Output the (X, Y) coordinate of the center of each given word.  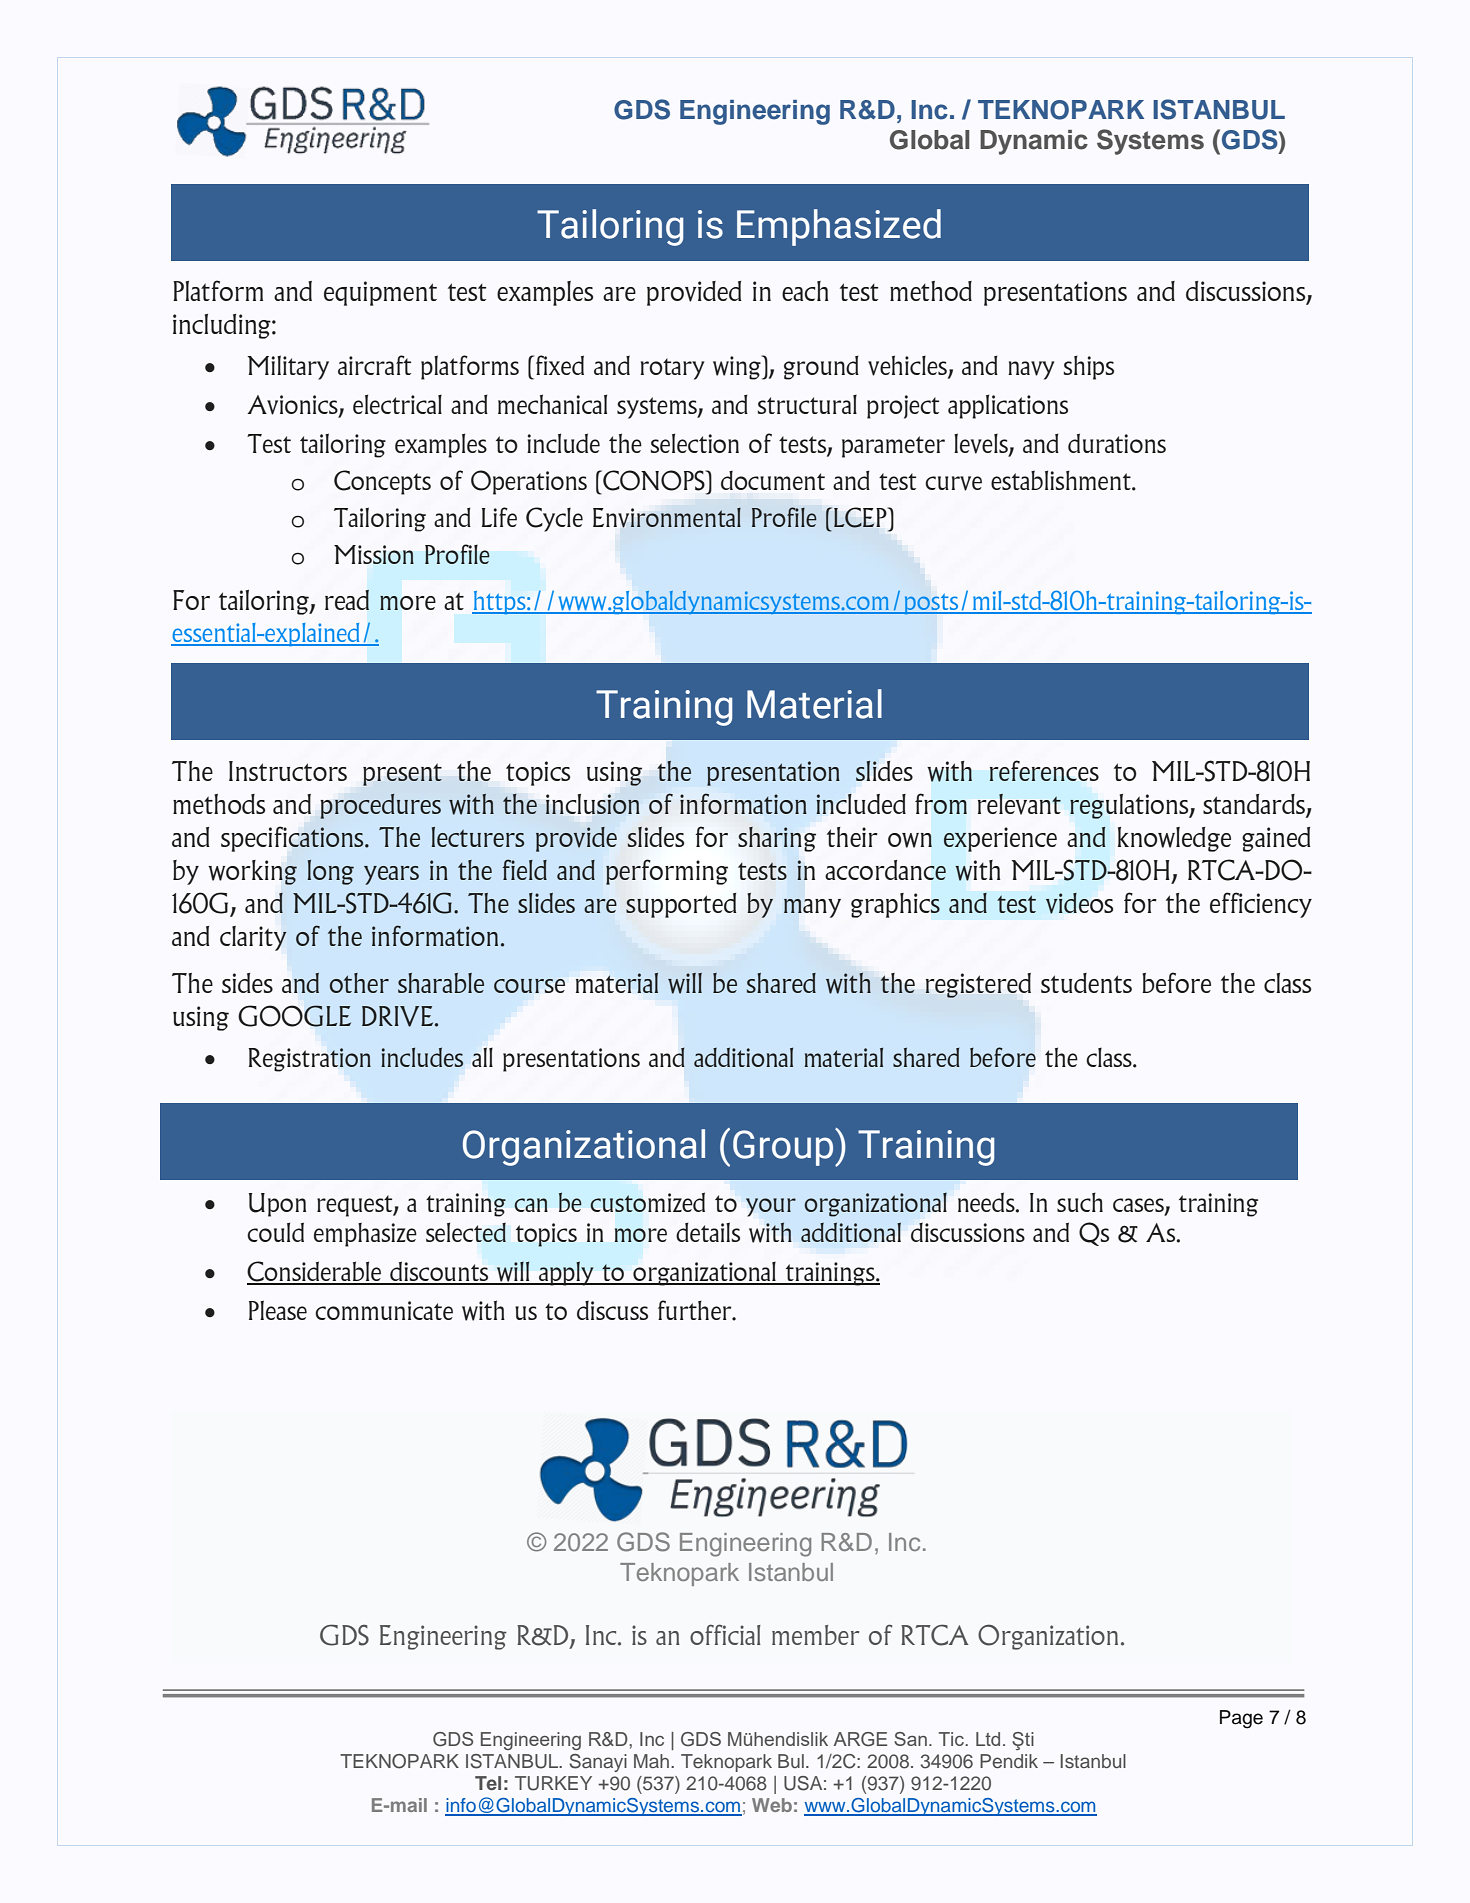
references (1044, 770)
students (1086, 983)
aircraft (374, 365)
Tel (488, 1783)
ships (1089, 367)
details (708, 1232)
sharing (777, 839)
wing (738, 367)
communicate (384, 1310)
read (347, 599)
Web (772, 1805)
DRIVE (399, 1016)
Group (784, 1147)
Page (1241, 1719)
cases (1139, 1206)
